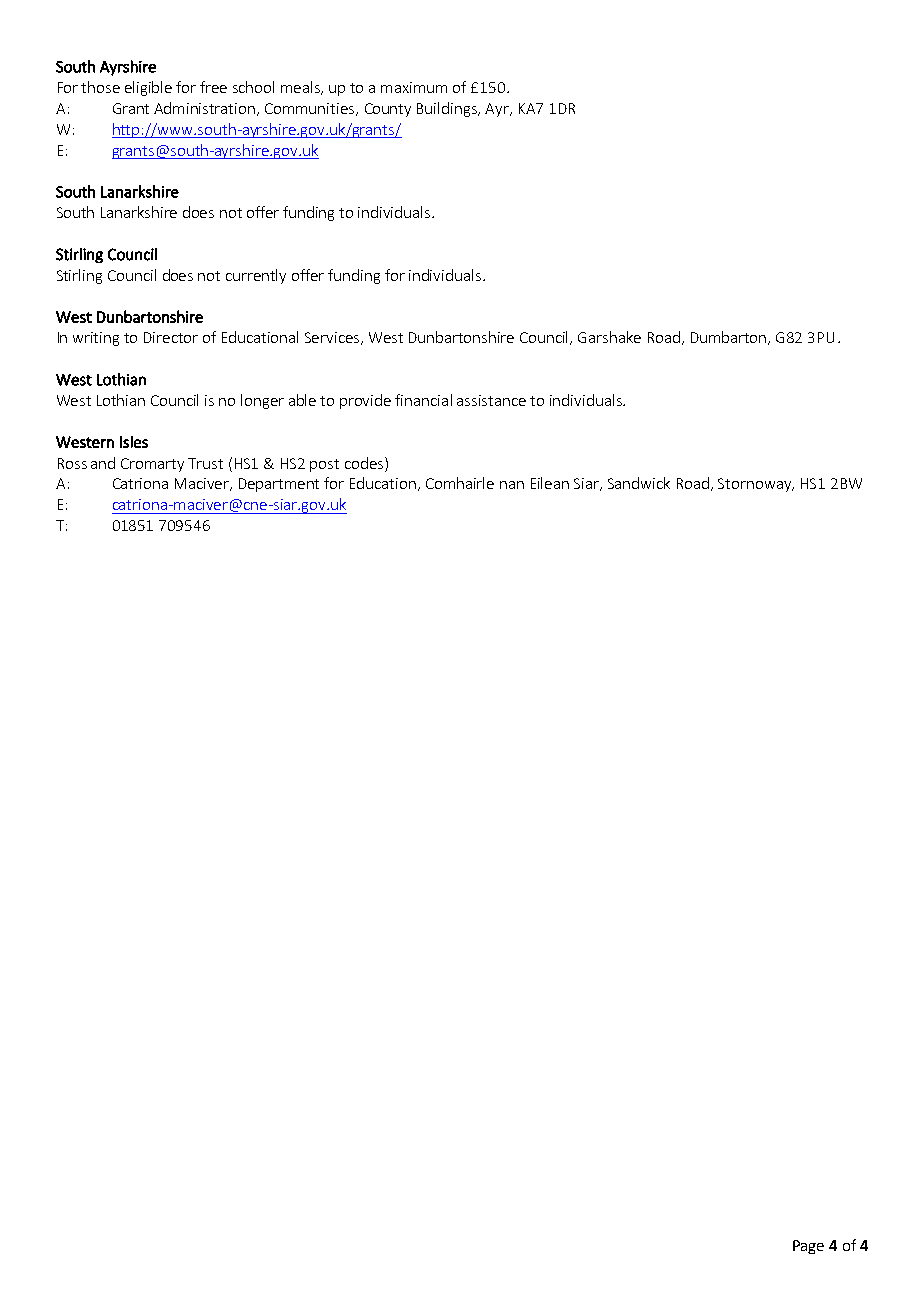 The image size is (924, 1308). I want to click on Page, so click(808, 1247).
